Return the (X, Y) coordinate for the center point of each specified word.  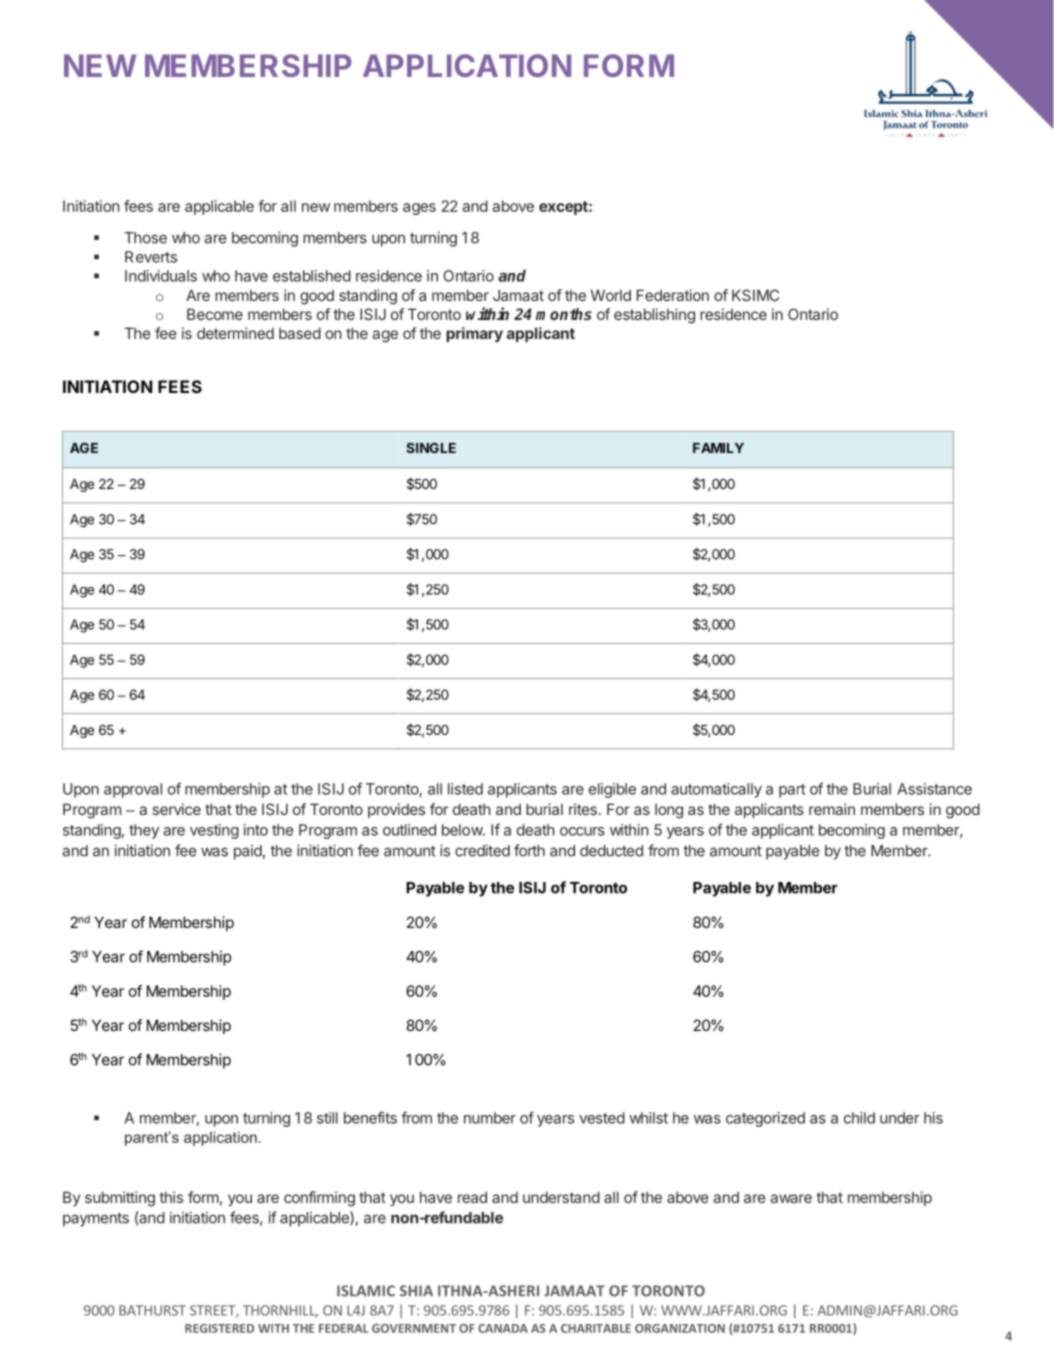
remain (832, 809)
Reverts (151, 257)
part (792, 791)
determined (235, 333)
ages (419, 209)
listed (465, 789)
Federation (673, 295)
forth (529, 850)
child (859, 1118)
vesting (214, 831)
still (327, 1118)
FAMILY (718, 448)
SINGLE (431, 448)
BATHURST (152, 1310)
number (490, 1118)
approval (133, 790)
